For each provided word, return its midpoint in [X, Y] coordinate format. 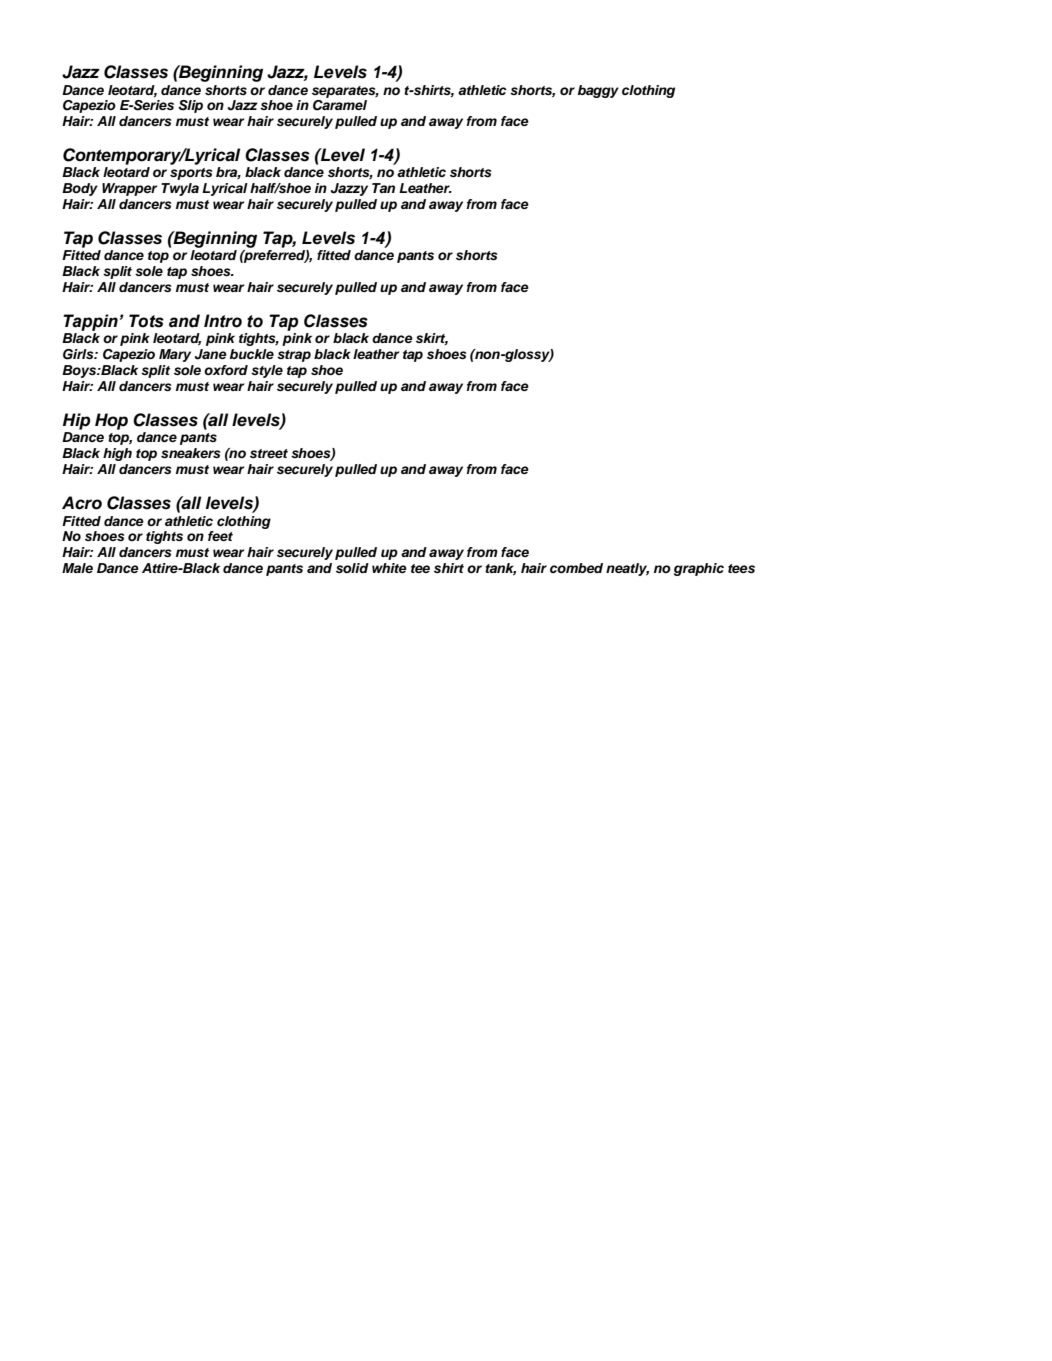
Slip [190, 106]
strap [294, 356]
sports [191, 174]
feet [220, 536]
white [389, 568]
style [267, 371]
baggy [598, 91]
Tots [146, 321]
